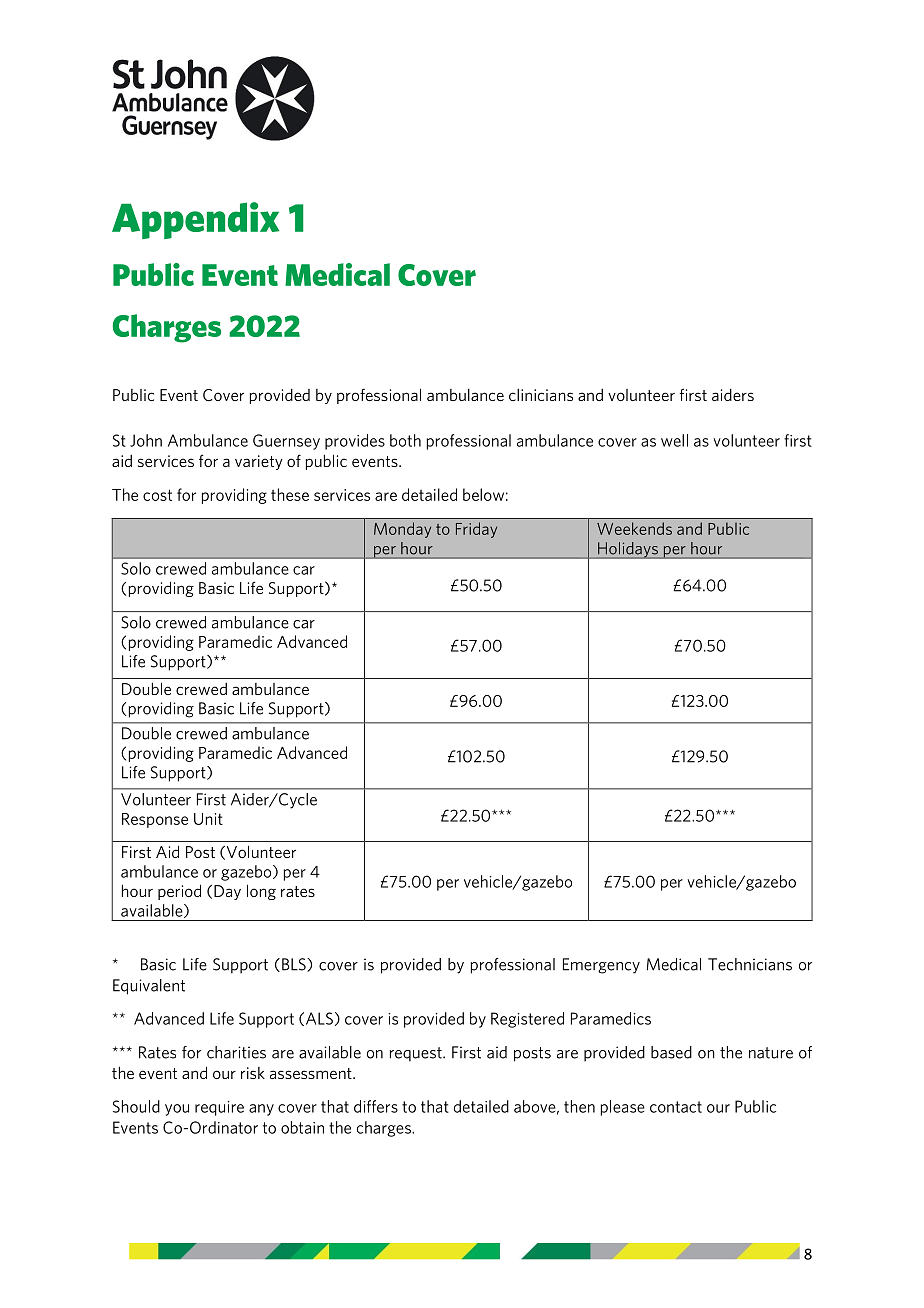 Image resolution: width=924 pixels, height=1308 pixels. I want to click on Appendix, so click(195, 220).
